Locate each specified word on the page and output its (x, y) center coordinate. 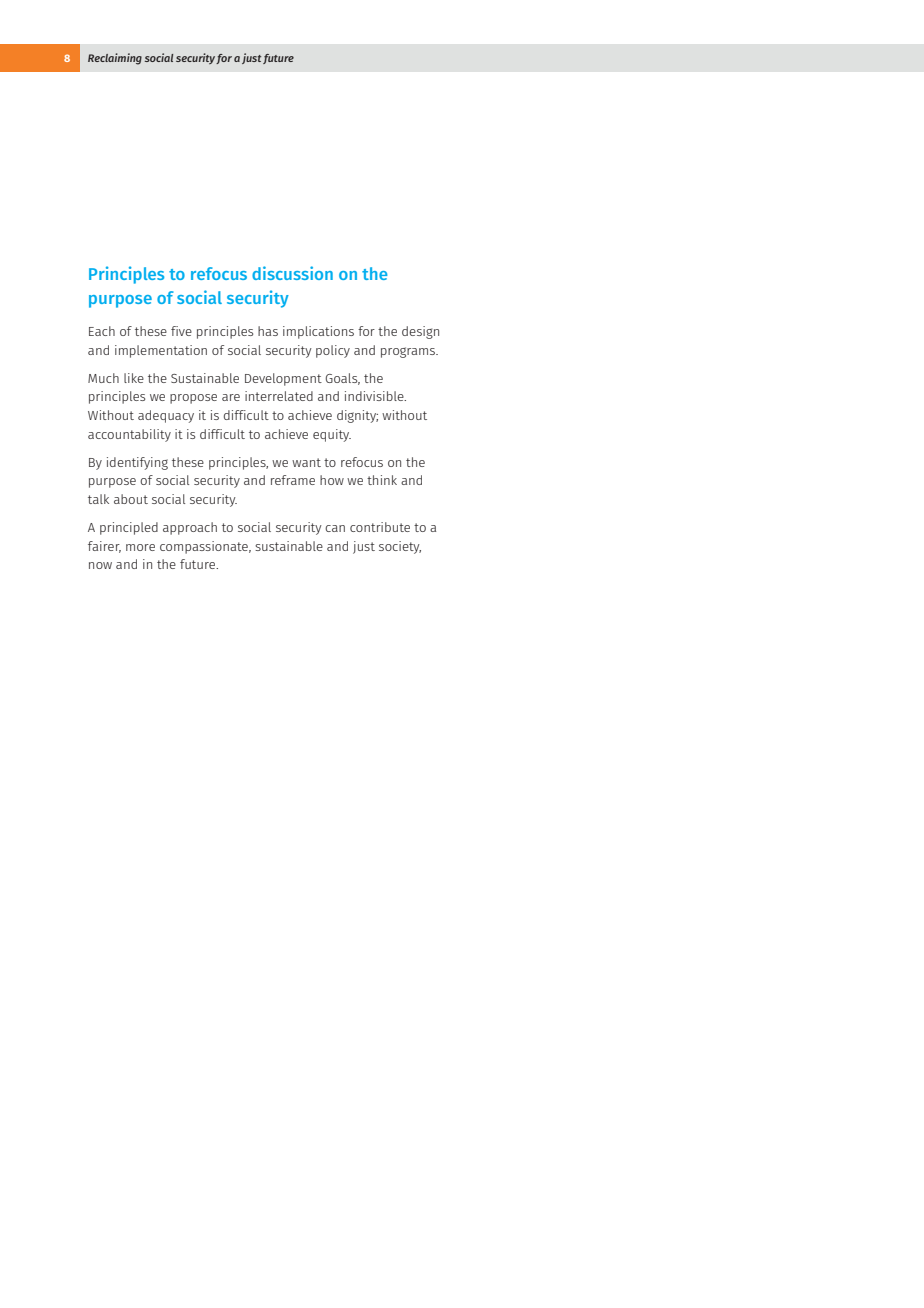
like (134, 378)
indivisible (375, 396)
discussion (292, 273)
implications (318, 332)
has (268, 331)
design (420, 332)
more (140, 547)
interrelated (279, 396)
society (400, 547)
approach (190, 528)
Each (102, 331)
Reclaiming (115, 59)
